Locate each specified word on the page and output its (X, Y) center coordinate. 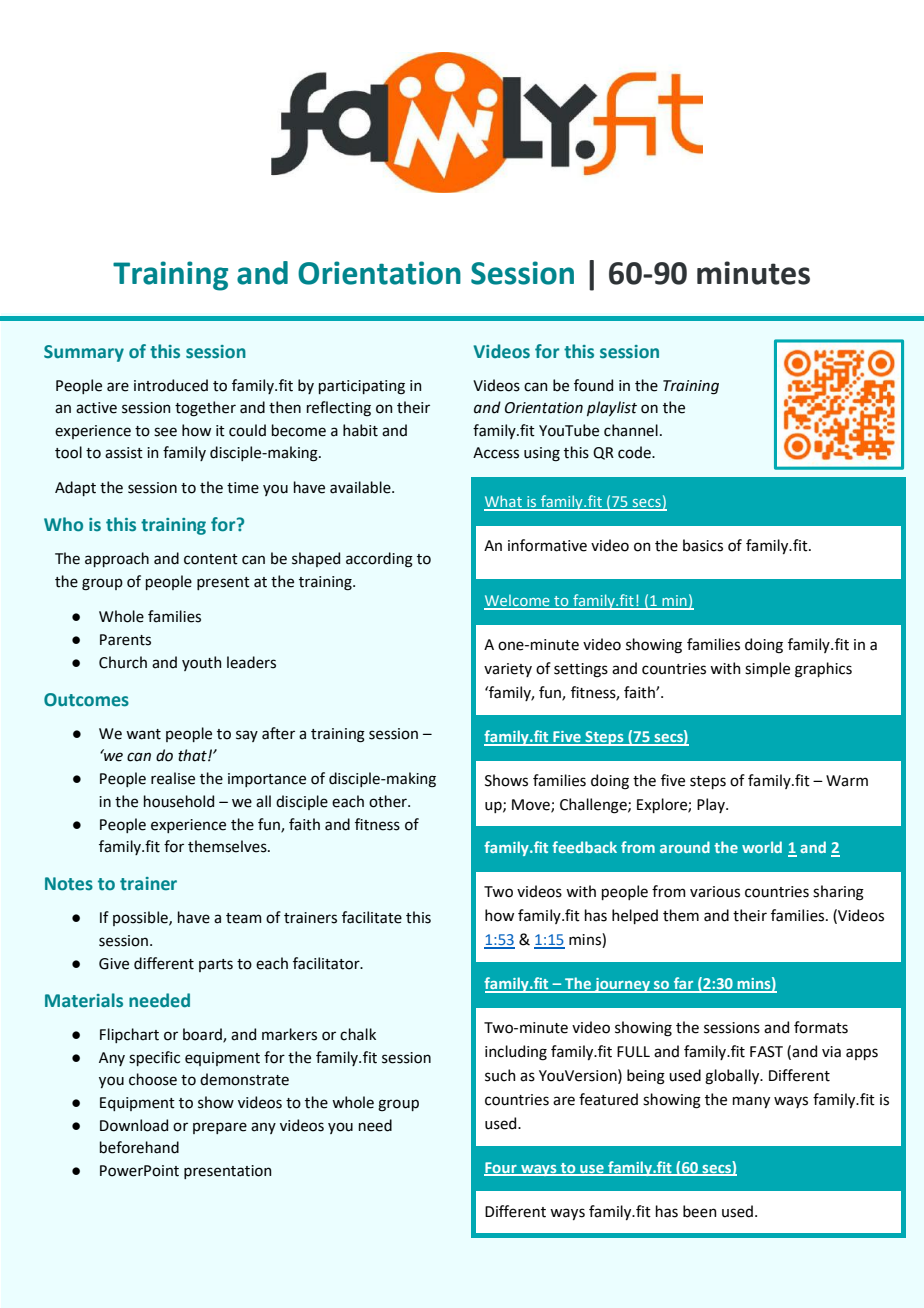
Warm (847, 781)
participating (362, 387)
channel (631, 430)
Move (532, 805)
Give (114, 964)
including (516, 1053)
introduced (171, 385)
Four (501, 1168)
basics (703, 545)
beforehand (139, 1147)
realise (173, 778)
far (683, 984)
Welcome (518, 602)
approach (117, 559)
